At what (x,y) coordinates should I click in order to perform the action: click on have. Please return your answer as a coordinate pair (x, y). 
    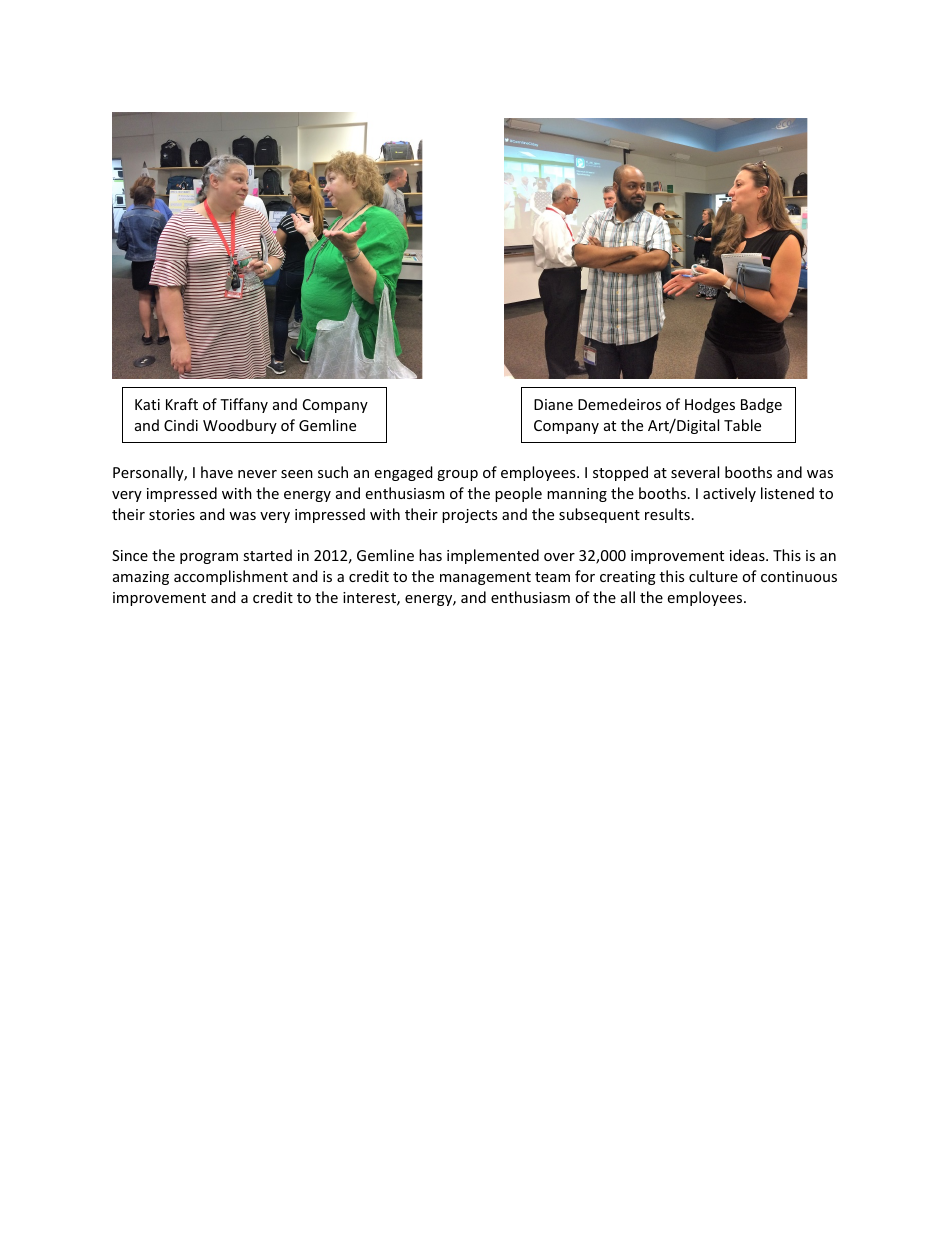
    Looking at the image, I should click on (217, 472).
